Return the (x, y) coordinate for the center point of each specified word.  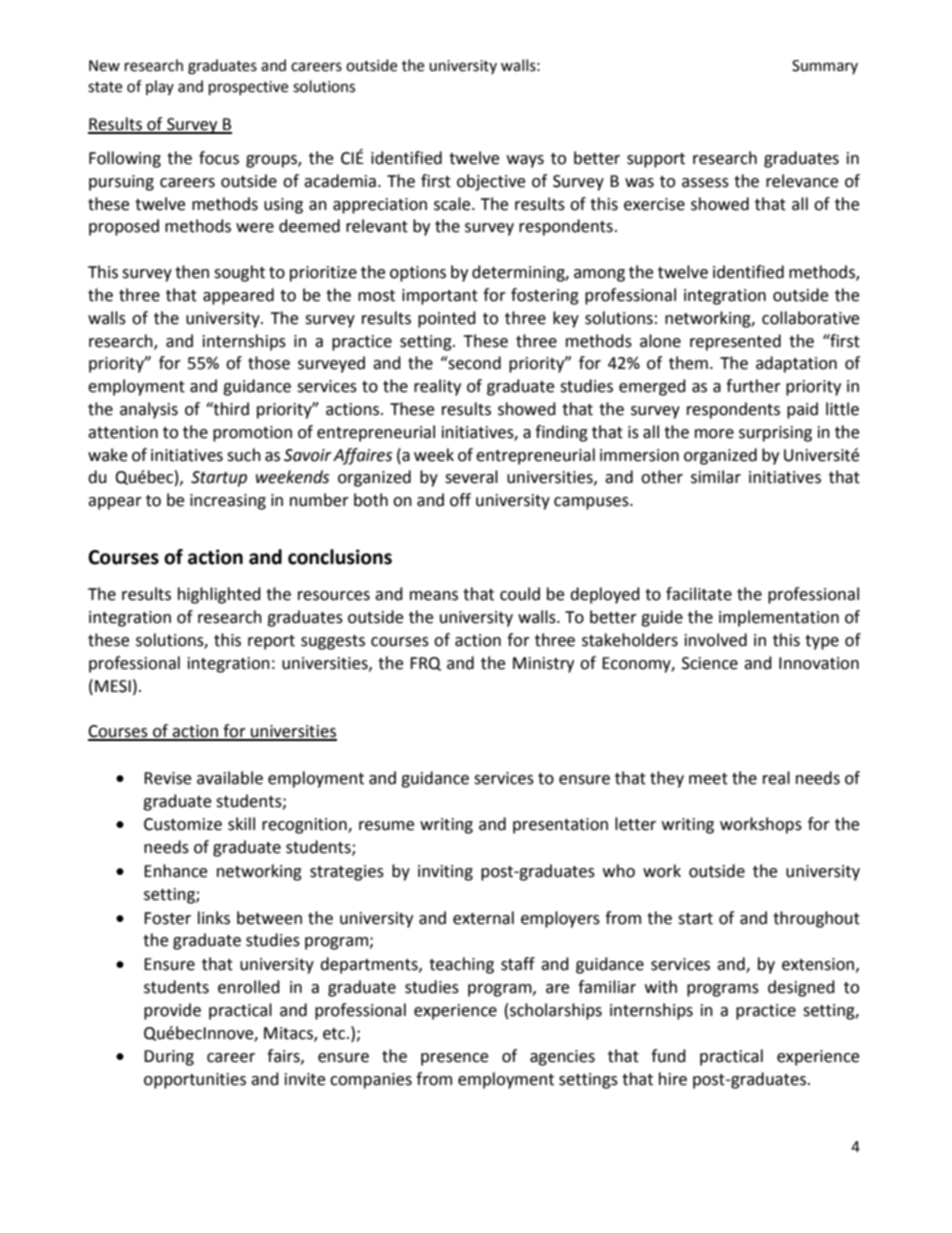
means (434, 596)
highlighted (219, 595)
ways (525, 161)
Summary (825, 67)
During (169, 1058)
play (160, 87)
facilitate (699, 594)
